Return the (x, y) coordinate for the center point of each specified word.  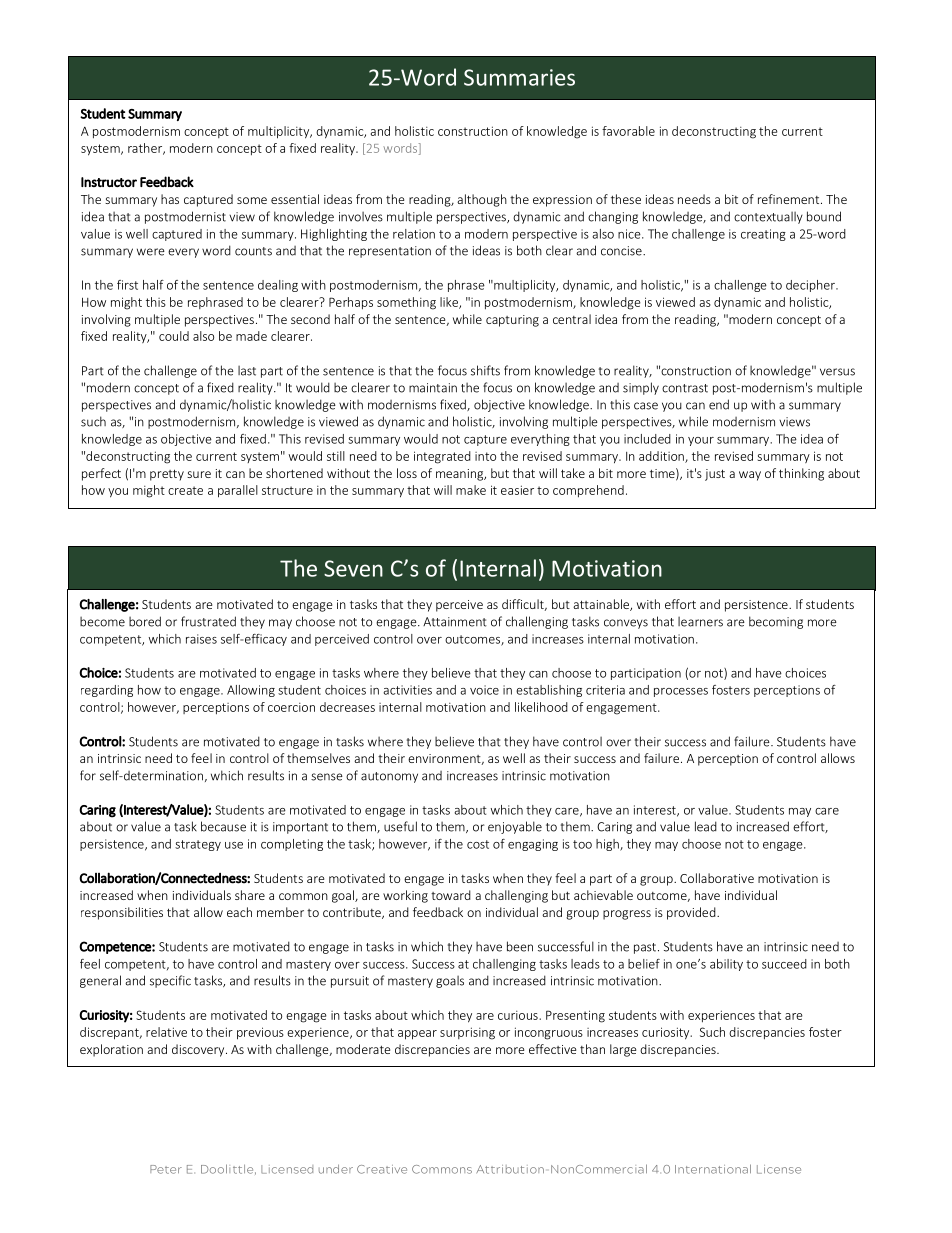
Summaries (519, 77)
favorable (628, 131)
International (713, 1169)
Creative (382, 1169)
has (170, 199)
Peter (166, 1169)
